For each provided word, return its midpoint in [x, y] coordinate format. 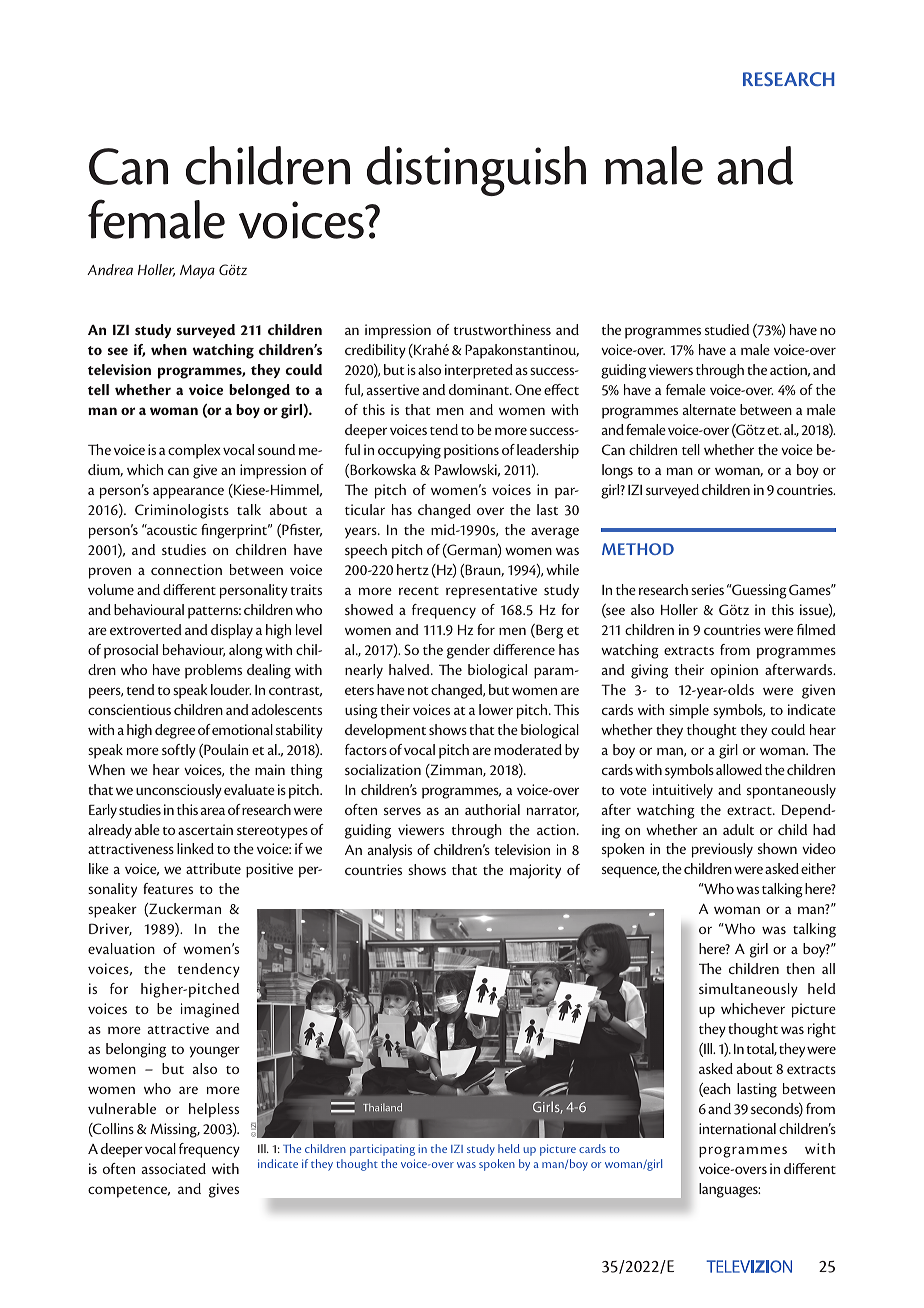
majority [535, 871]
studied [727, 329]
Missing [174, 1130]
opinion [734, 671]
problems [213, 671]
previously [722, 850]
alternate [709, 409]
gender [468, 651]
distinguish [476, 171]
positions [471, 451]
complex [194, 451]
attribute [213, 868]
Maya [197, 272]
